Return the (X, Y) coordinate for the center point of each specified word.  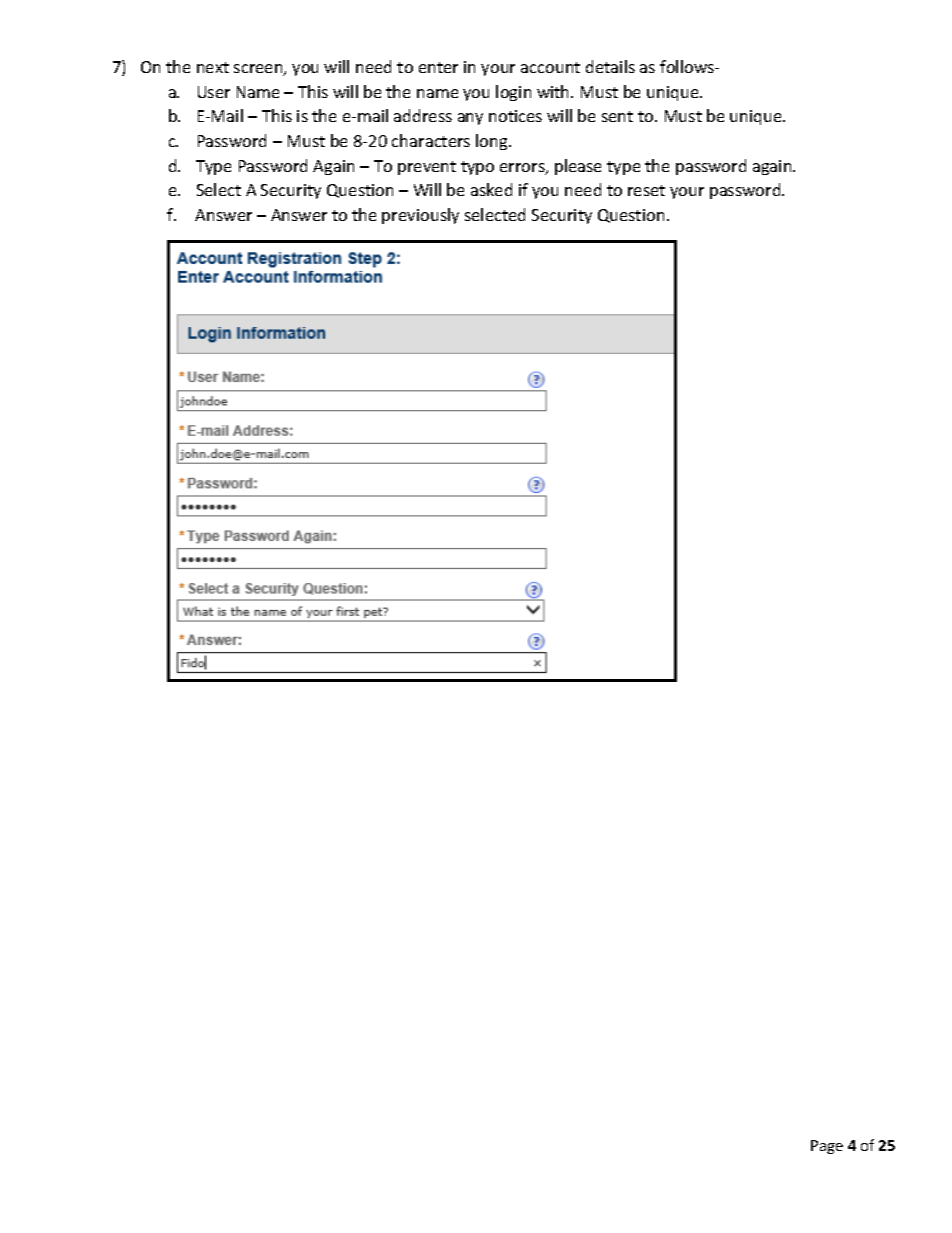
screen (259, 70)
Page (827, 1147)
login (513, 93)
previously (420, 216)
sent (617, 116)
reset (646, 190)
